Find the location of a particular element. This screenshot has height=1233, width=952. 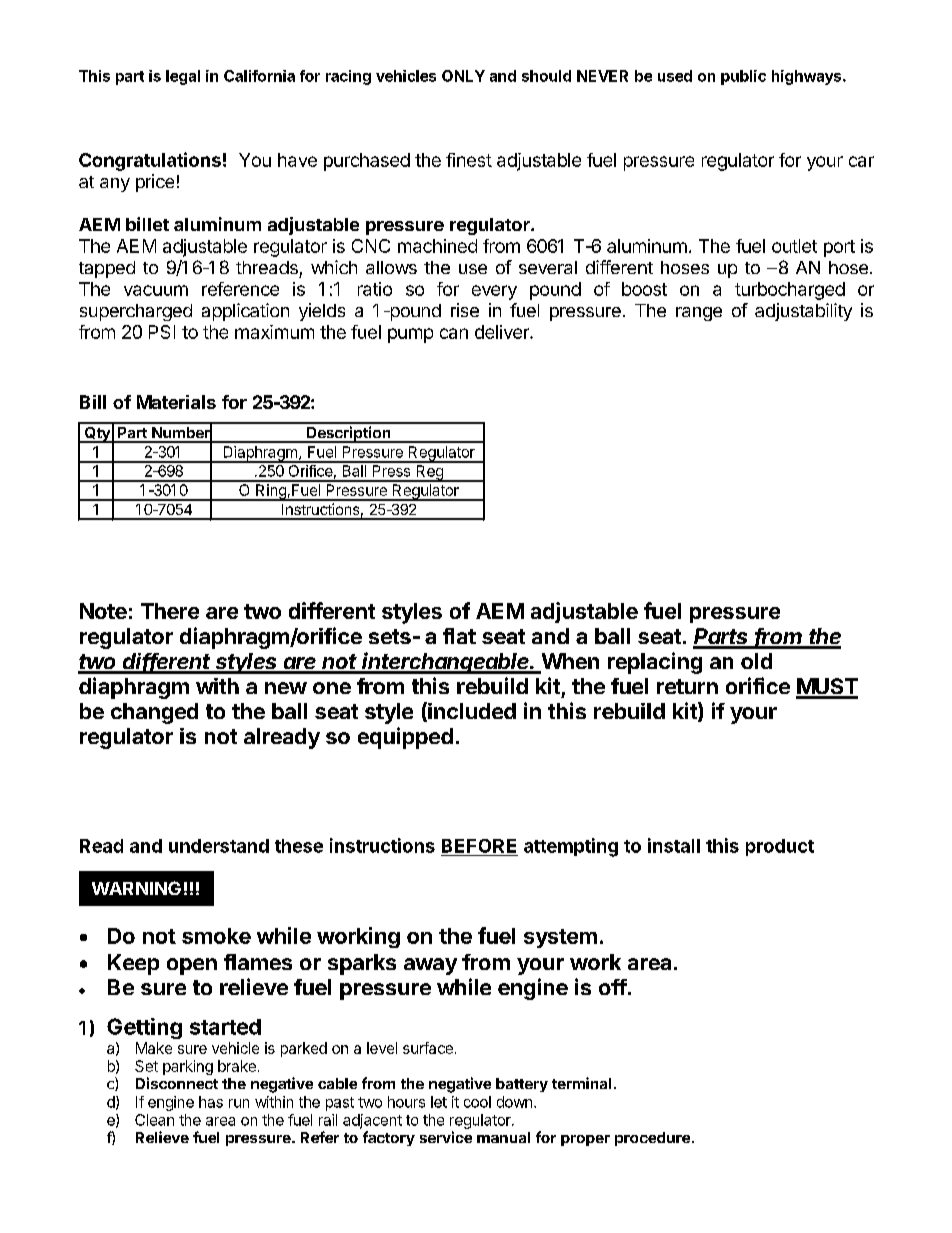

equipped is located at coordinates (405, 738).
